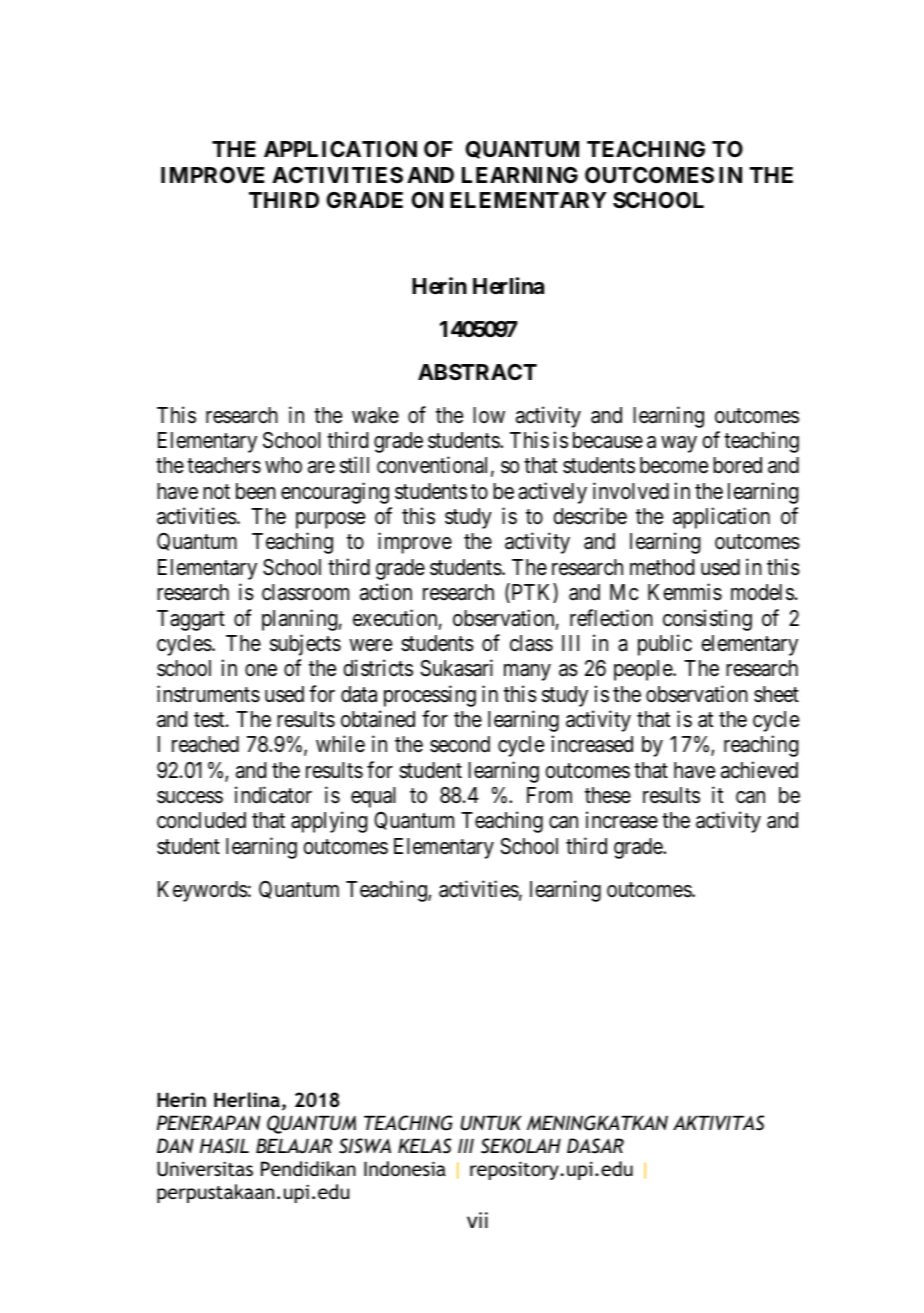 The width and height of the document is (924, 1313). I want to click on achieved, so click(759, 770).
